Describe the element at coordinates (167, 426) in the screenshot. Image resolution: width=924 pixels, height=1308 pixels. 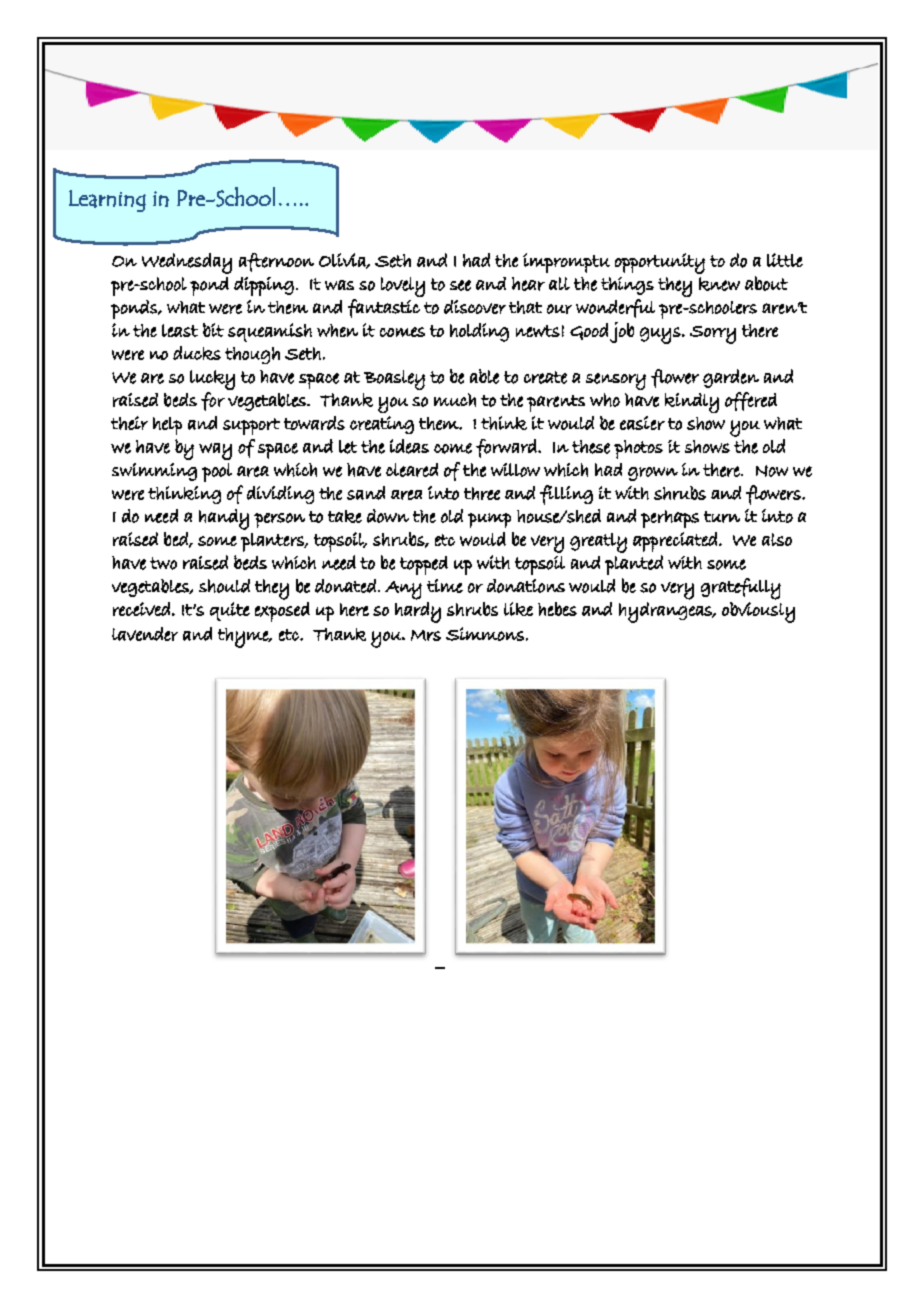
I see `help` at that location.
